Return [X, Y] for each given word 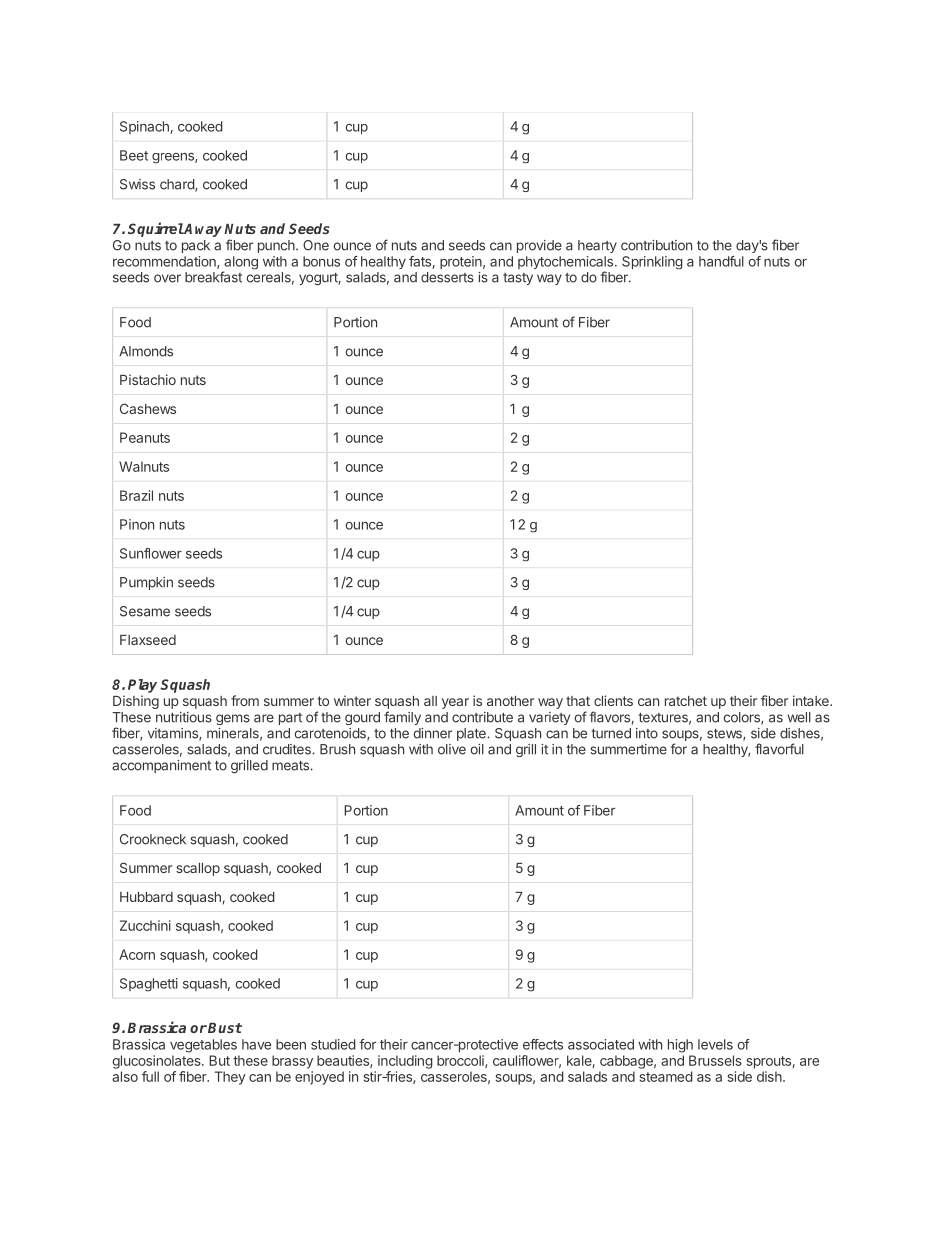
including [405, 1062]
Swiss [137, 184]
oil [477, 749]
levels [715, 1044]
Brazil [136, 495]
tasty [518, 279]
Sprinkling [652, 262]
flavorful [779, 749]
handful [721, 261]
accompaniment [161, 766]
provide [539, 246]
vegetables [203, 1046]
